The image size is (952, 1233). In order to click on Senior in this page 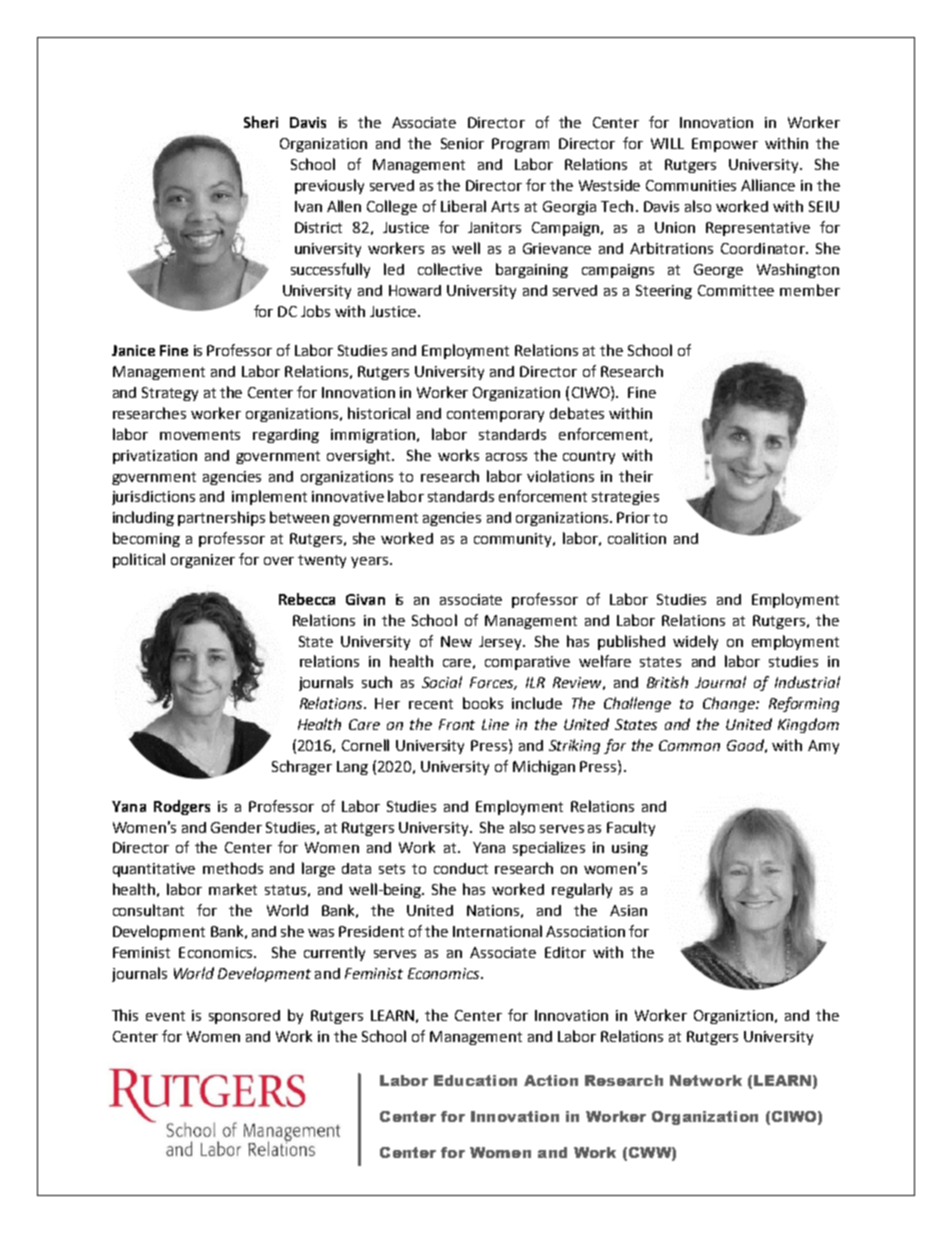, I will do `click(462, 143)`.
